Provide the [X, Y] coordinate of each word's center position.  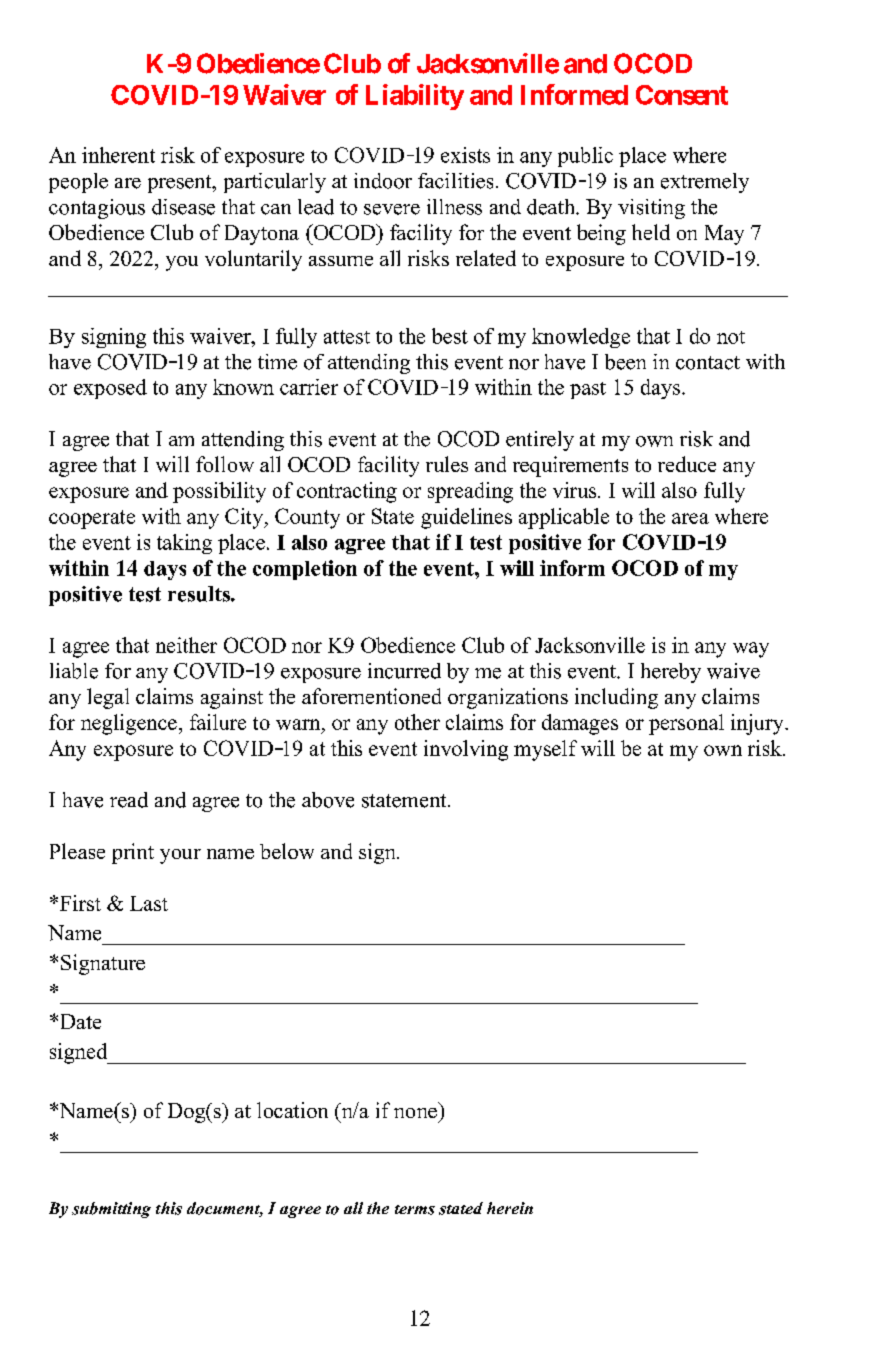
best [450, 336]
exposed [110, 389]
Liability [415, 97]
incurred [404, 671]
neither [186, 645]
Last [149, 903]
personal [686, 724]
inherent [118, 155]
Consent [682, 95]
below [287, 851]
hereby [671, 673]
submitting [111, 1210]
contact [708, 363]
